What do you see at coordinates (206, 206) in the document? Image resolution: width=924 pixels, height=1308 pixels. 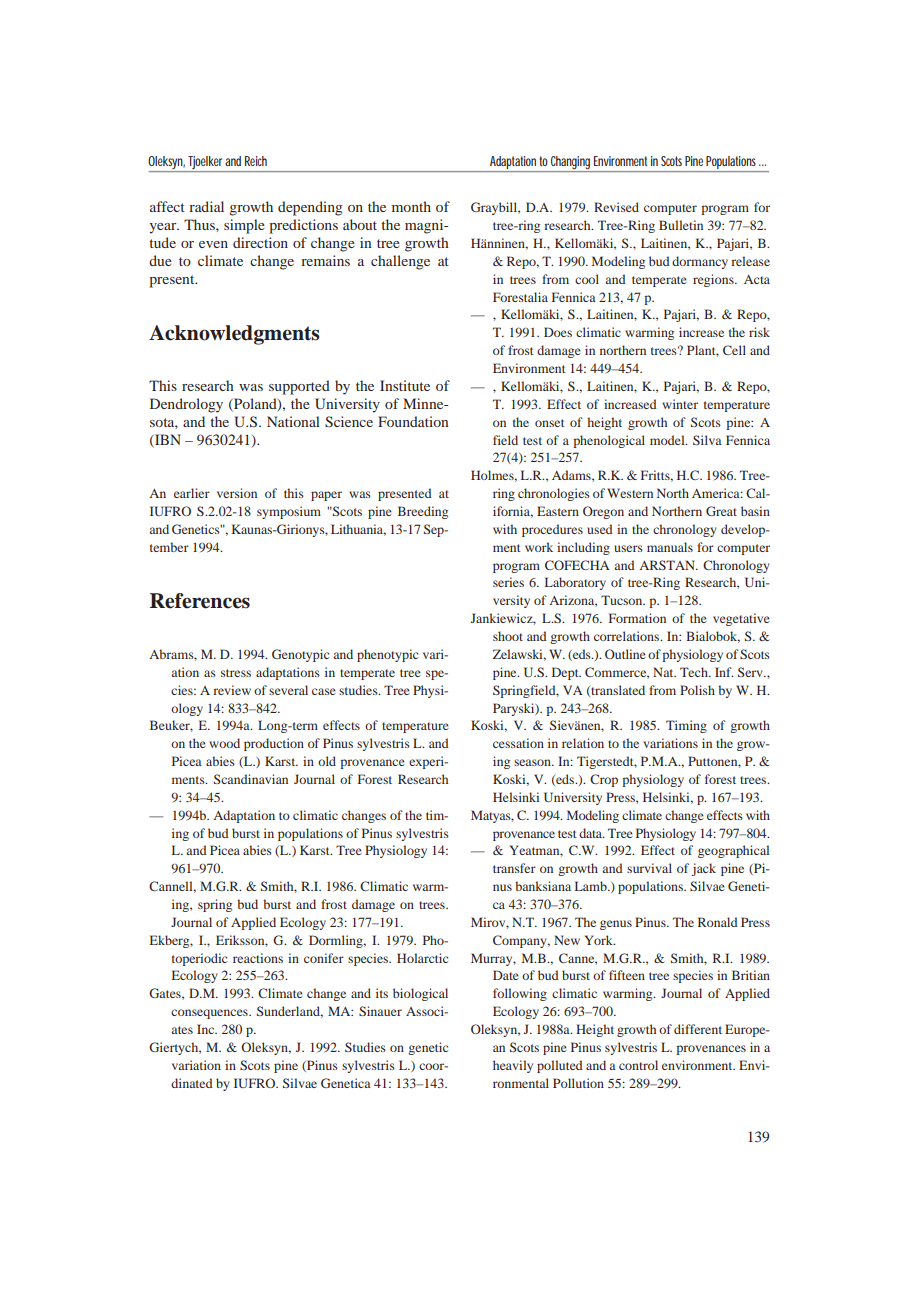 I see `radial` at bounding box center [206, 206].
